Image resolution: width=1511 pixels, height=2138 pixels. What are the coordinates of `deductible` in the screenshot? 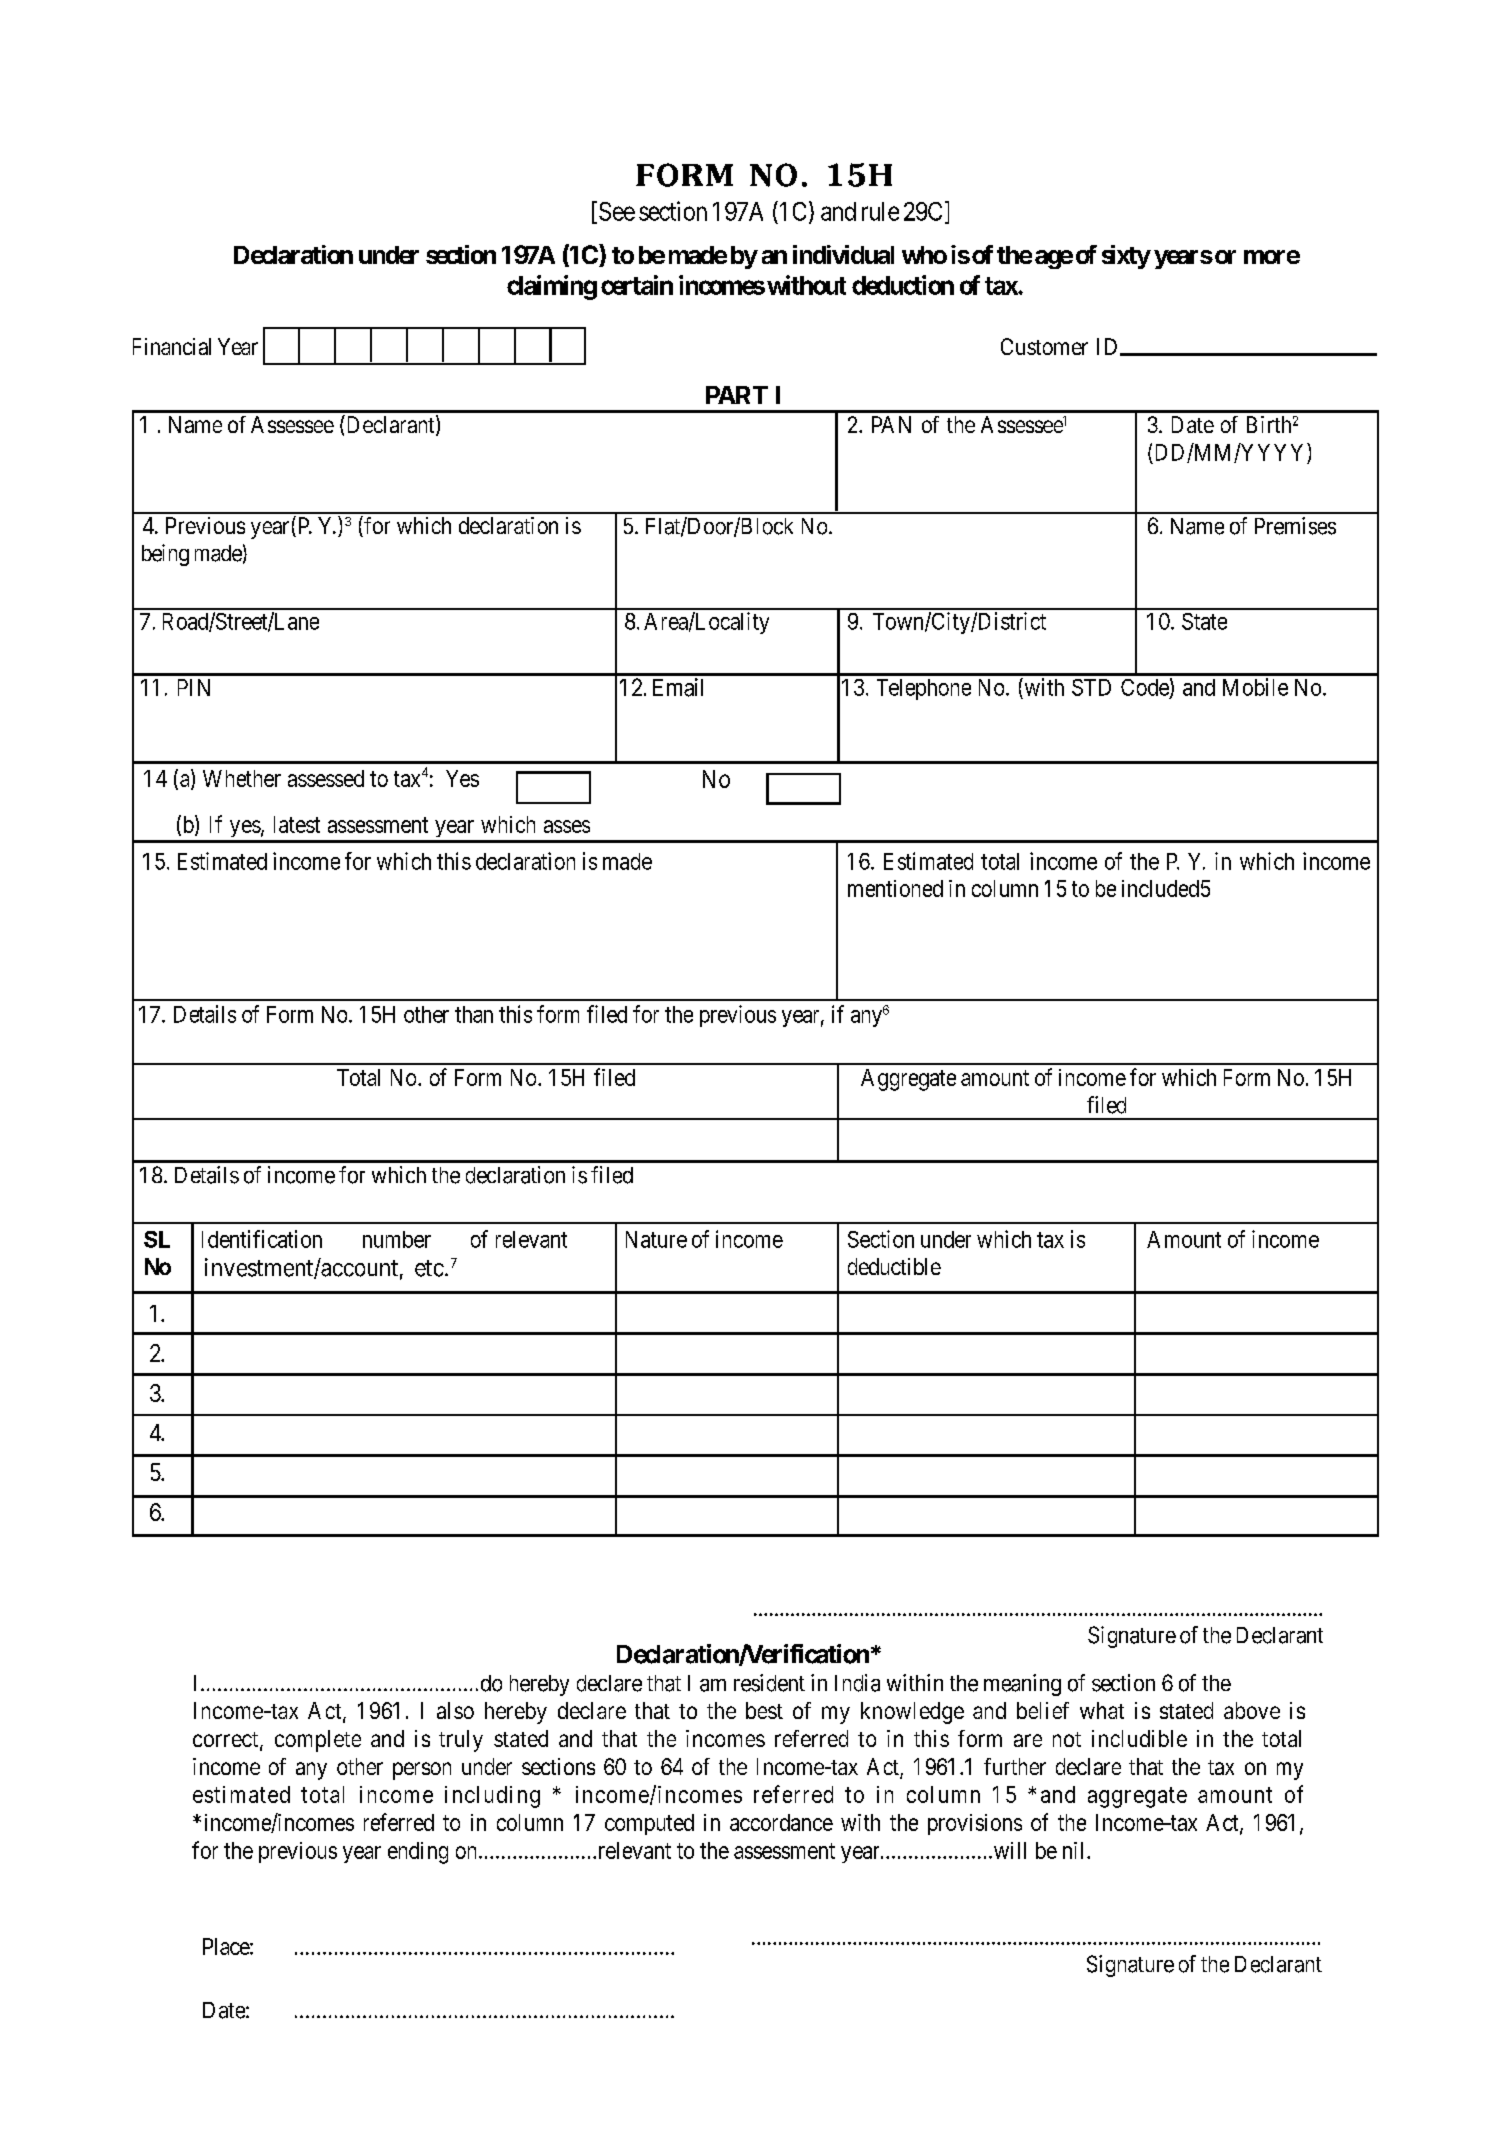 It's located at (894, 1266).
